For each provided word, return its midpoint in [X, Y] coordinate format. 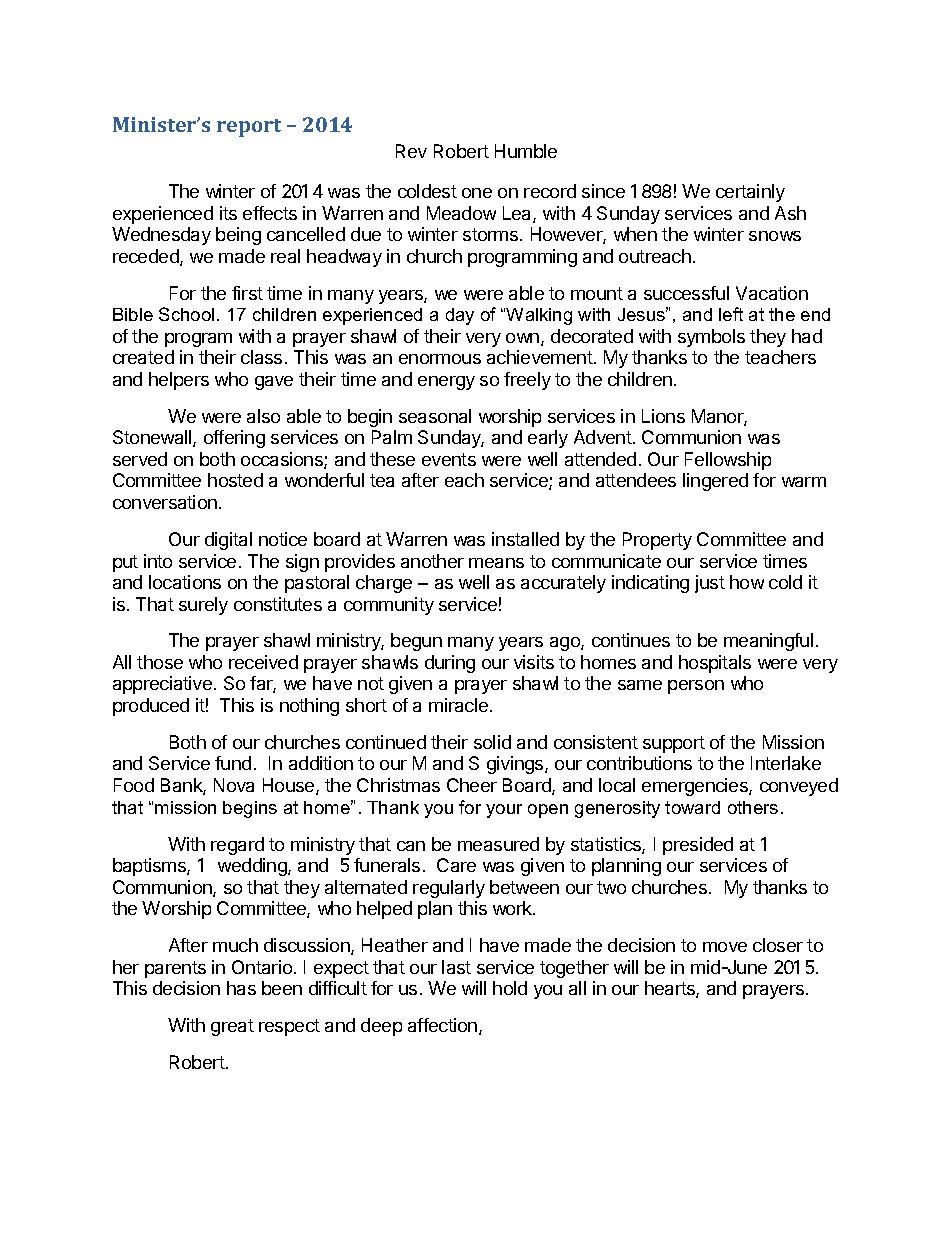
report [249, 128]
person [696, 687]
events [449, 459]
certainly [750, 193]
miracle [458, 705]
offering [234, 439]
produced [151, 707]
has [241, 988]
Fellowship [728, 461]
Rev [411, 151]
